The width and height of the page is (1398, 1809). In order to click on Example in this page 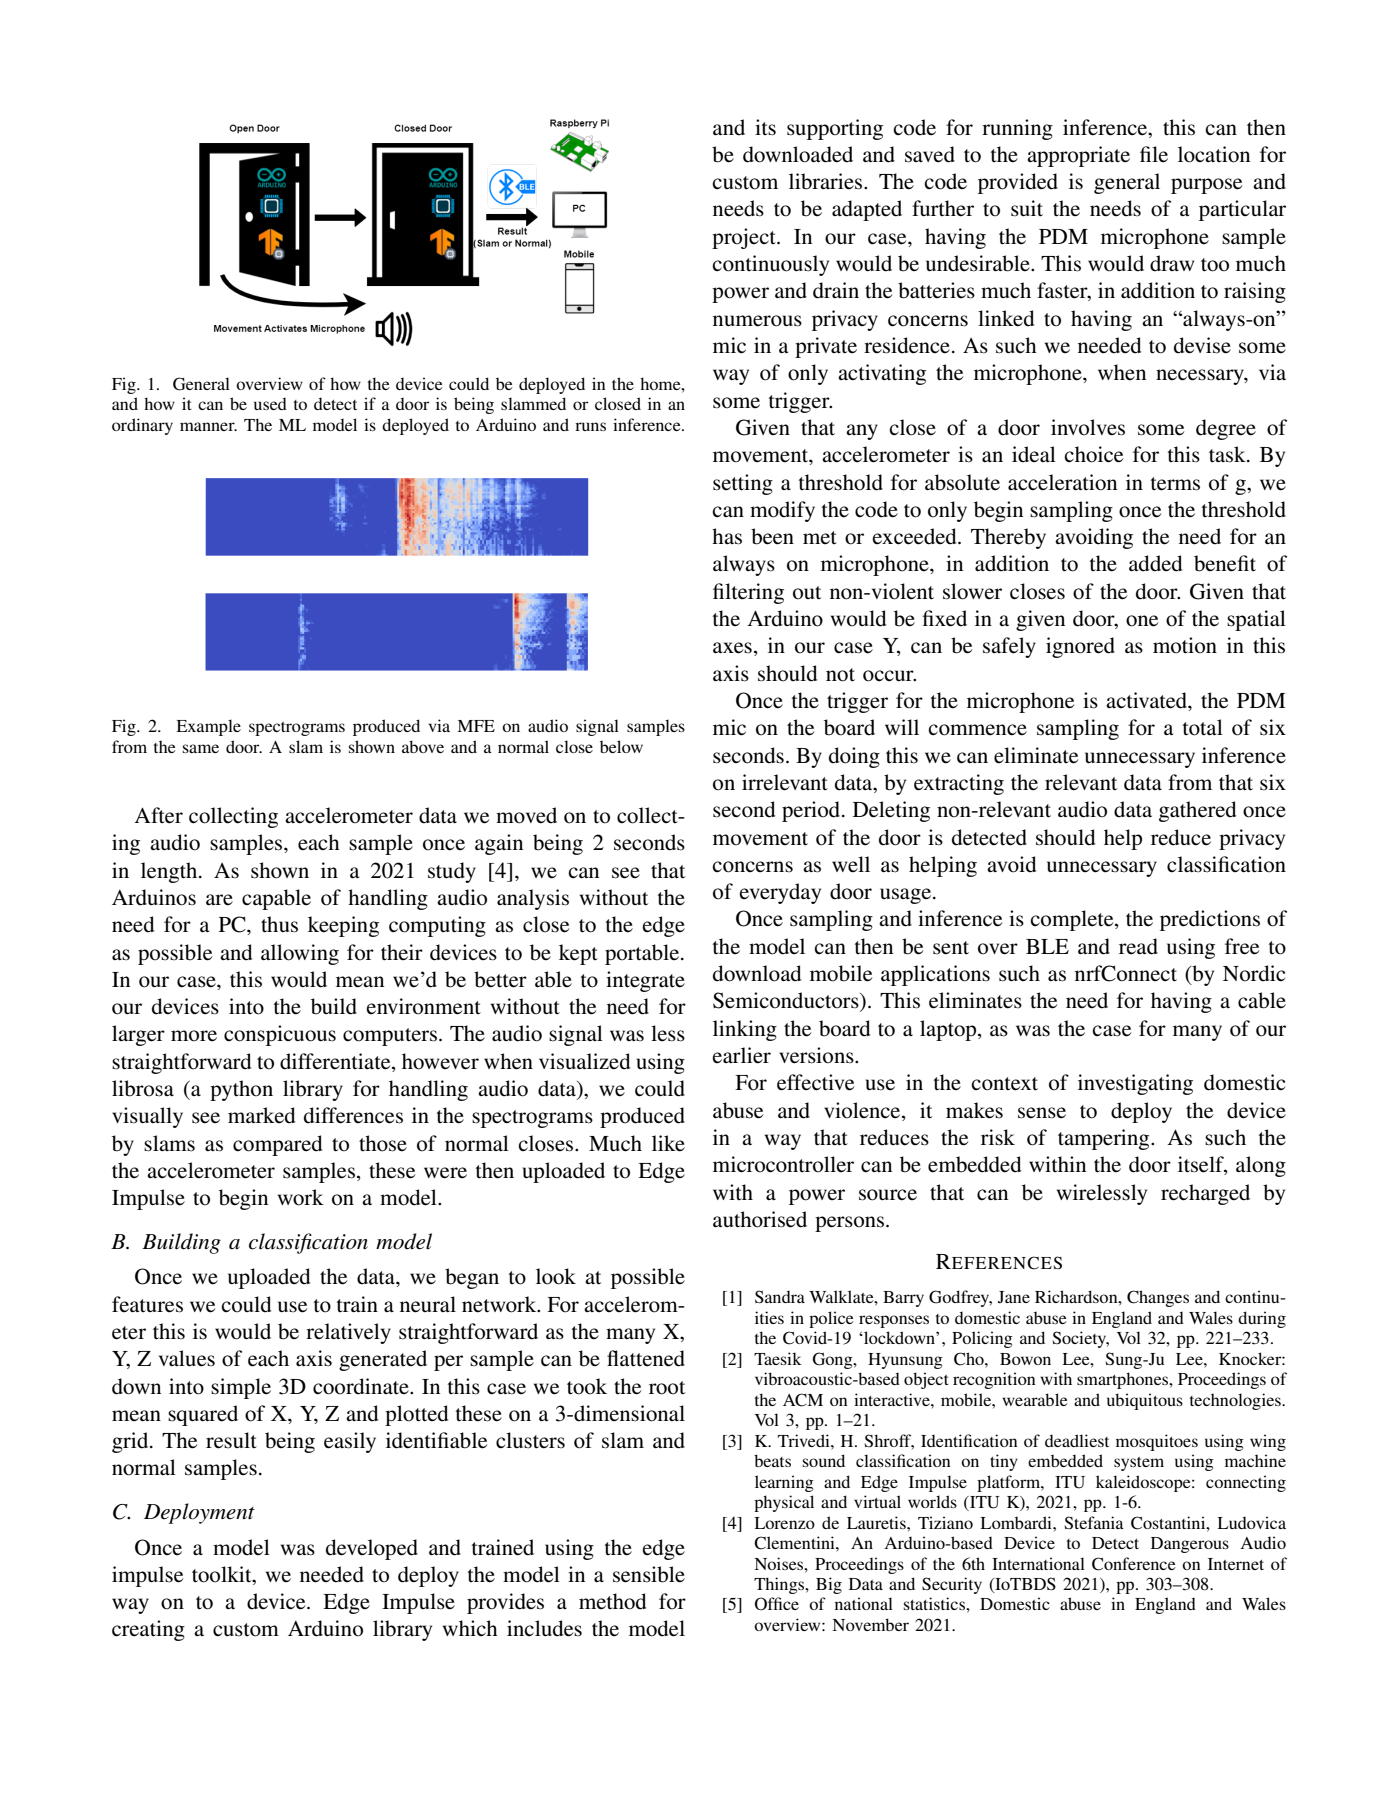, I will do `click(208, 727)`.
